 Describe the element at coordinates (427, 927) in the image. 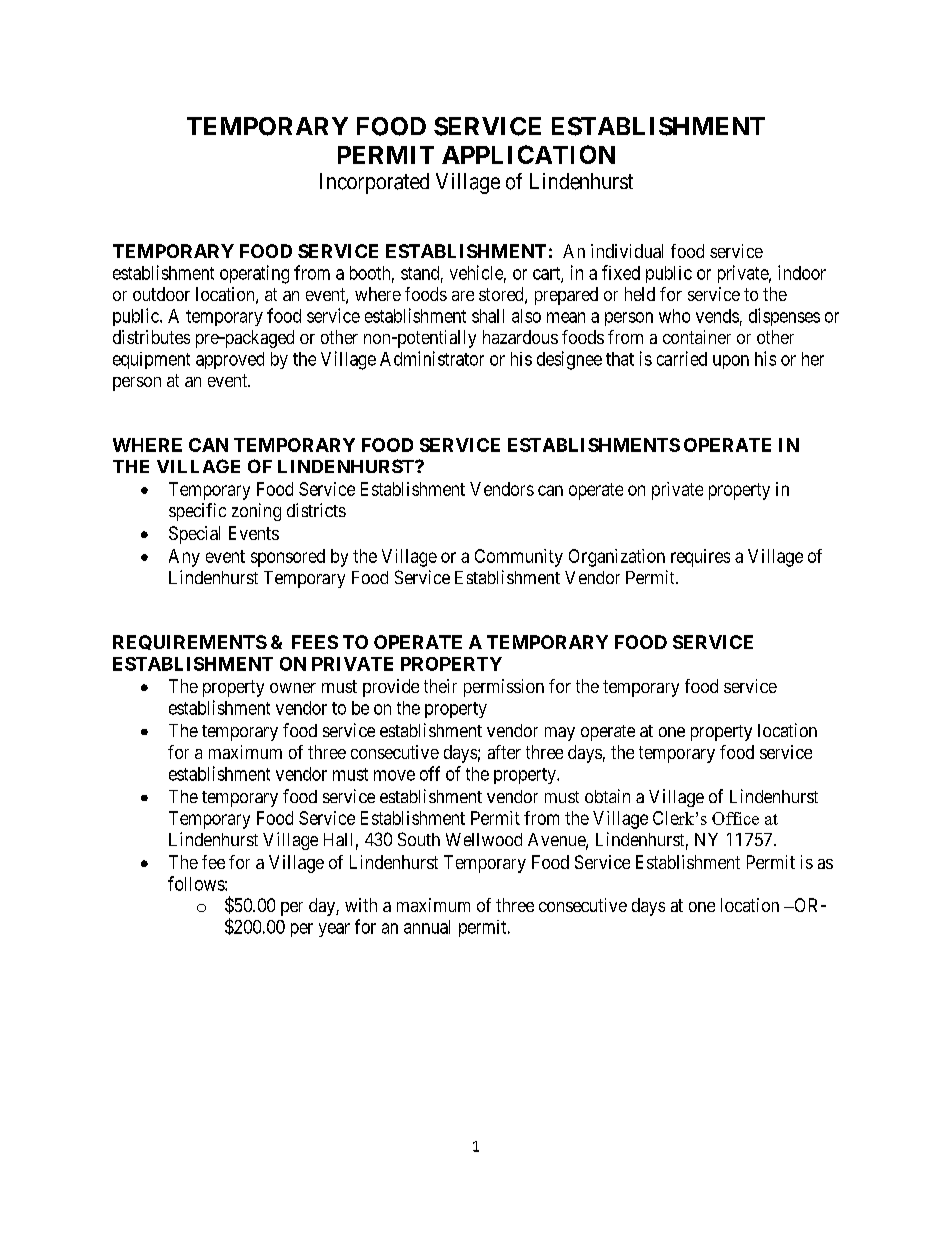

I see `annual` at that location.
